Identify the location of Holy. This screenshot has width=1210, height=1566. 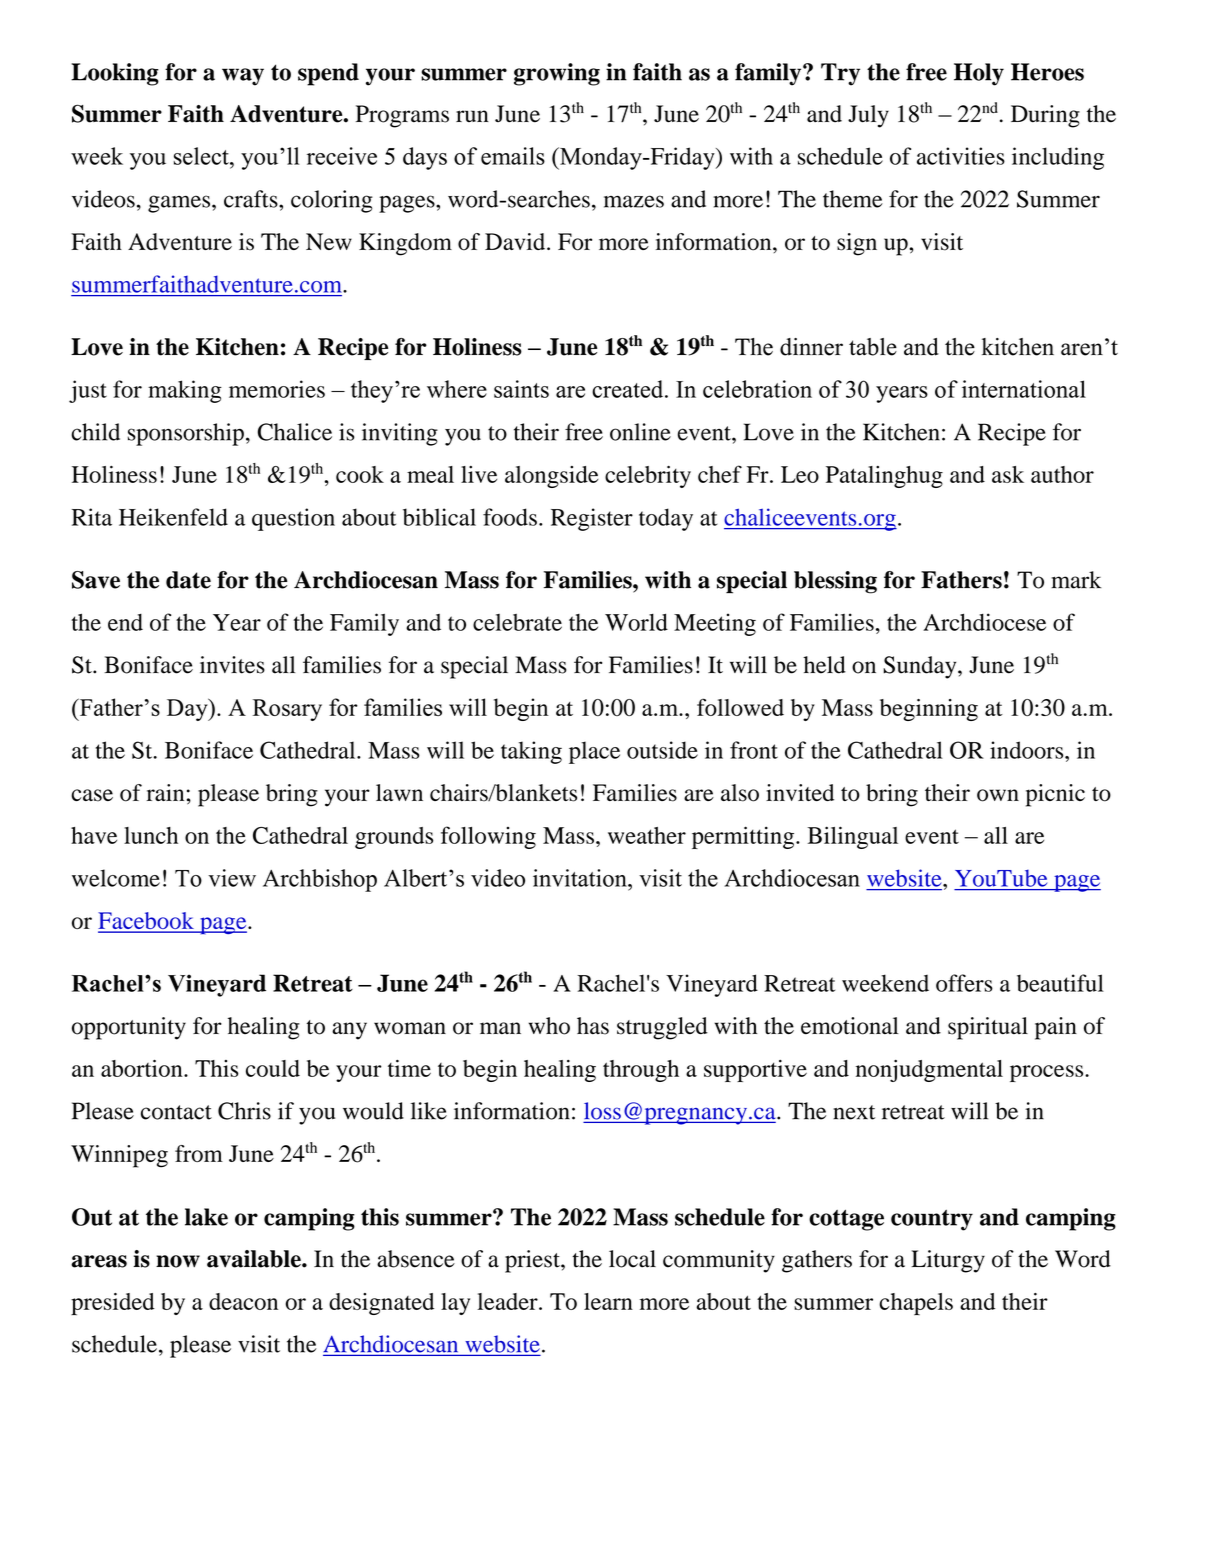
(979, 74).
